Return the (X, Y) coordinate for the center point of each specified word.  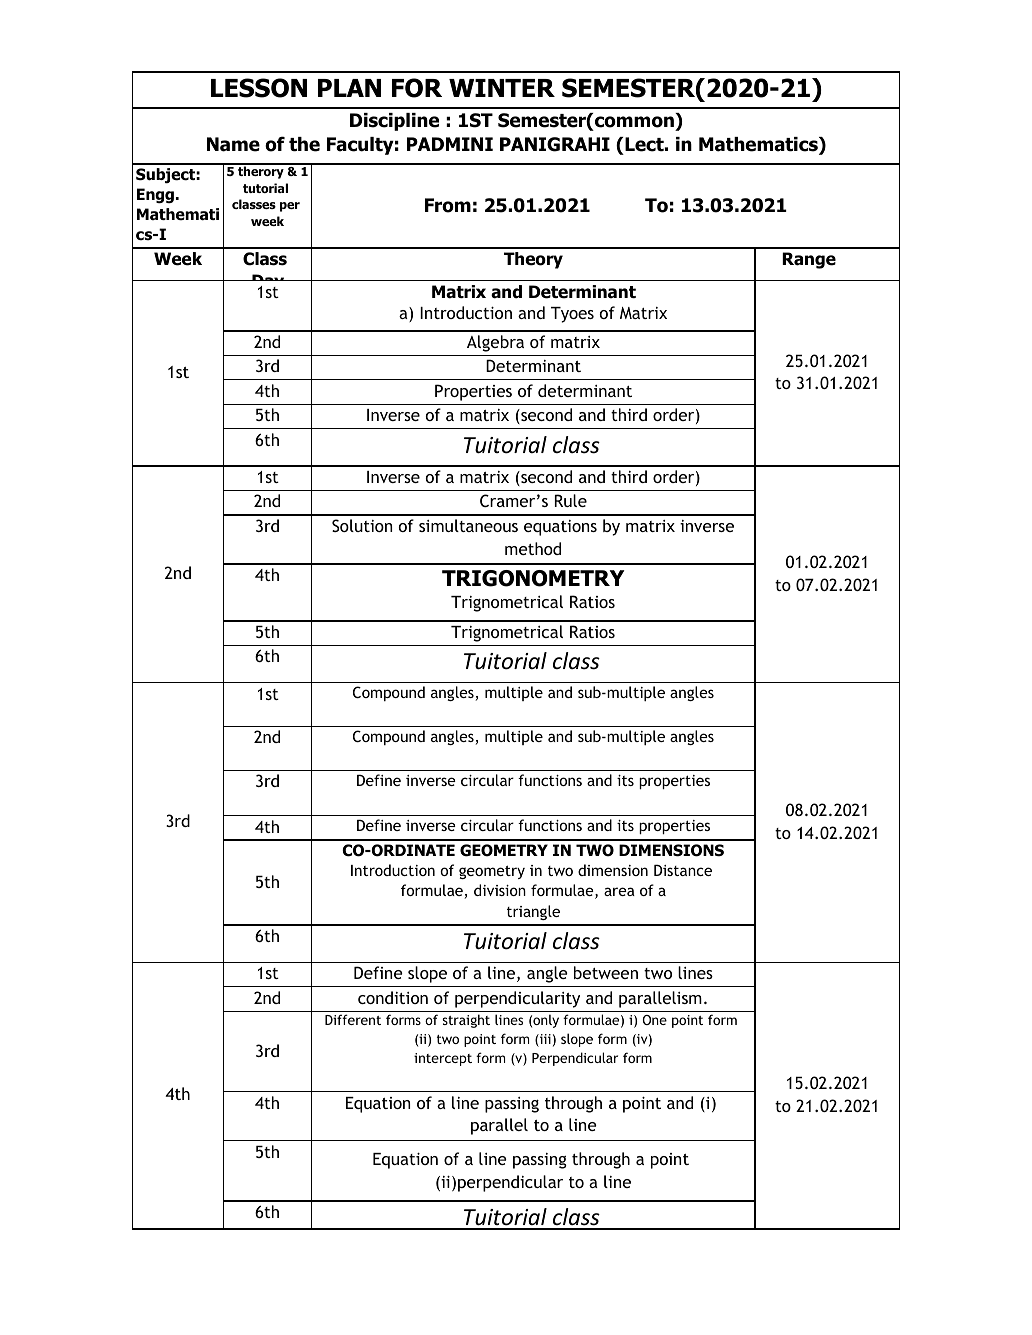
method (533, 548)
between (606, 972)
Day (268, 283)
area (619, 891)
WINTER (502, 88)
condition (393, 997)
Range (809, 260)
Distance (683, 870)
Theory (533, 260)
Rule (571, 500)
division (500, 890)
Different (353, 1019)
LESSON (259, 88)
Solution (362, 525)
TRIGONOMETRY (533, 578)
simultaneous (468, 525)
